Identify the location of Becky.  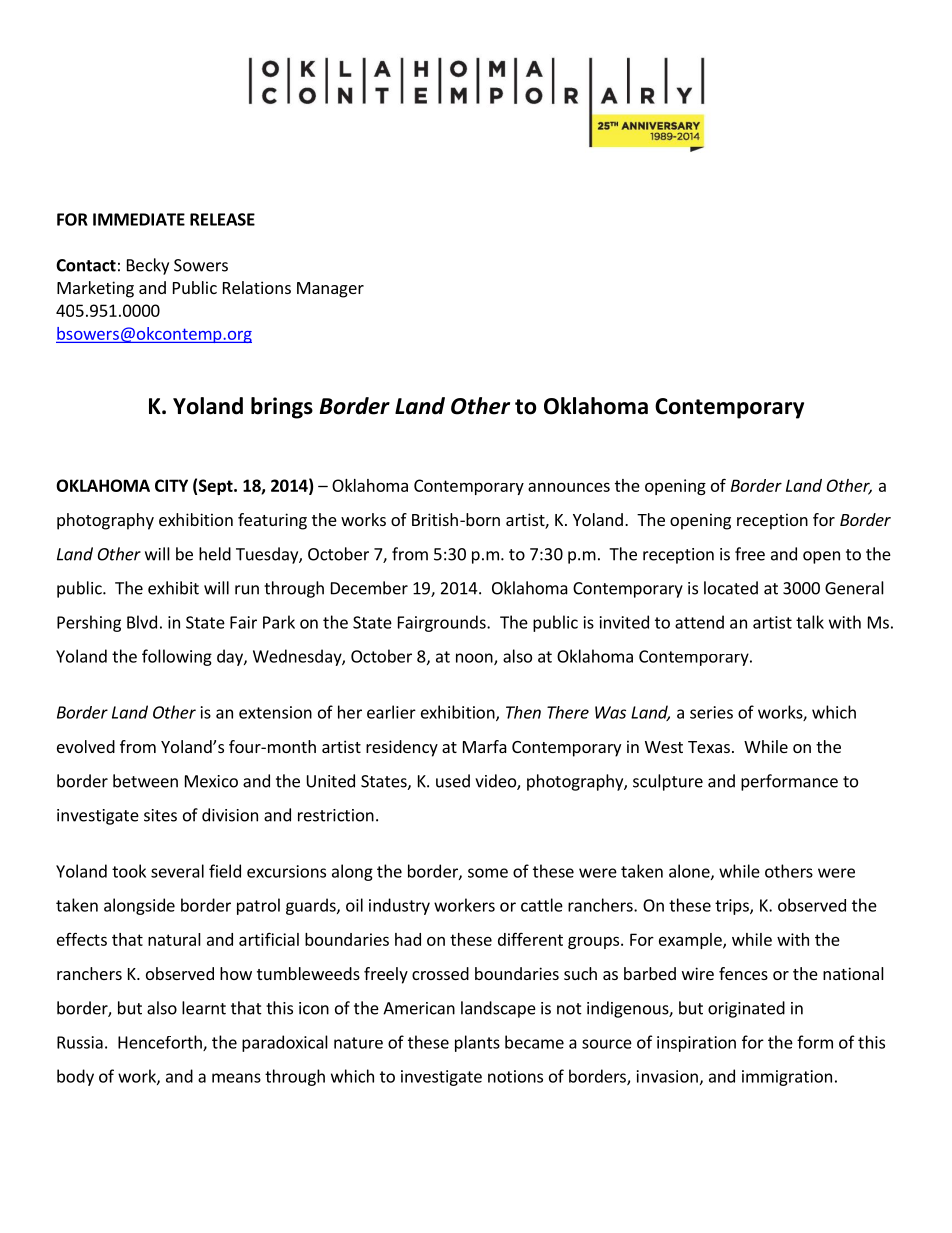
(148, 266).
